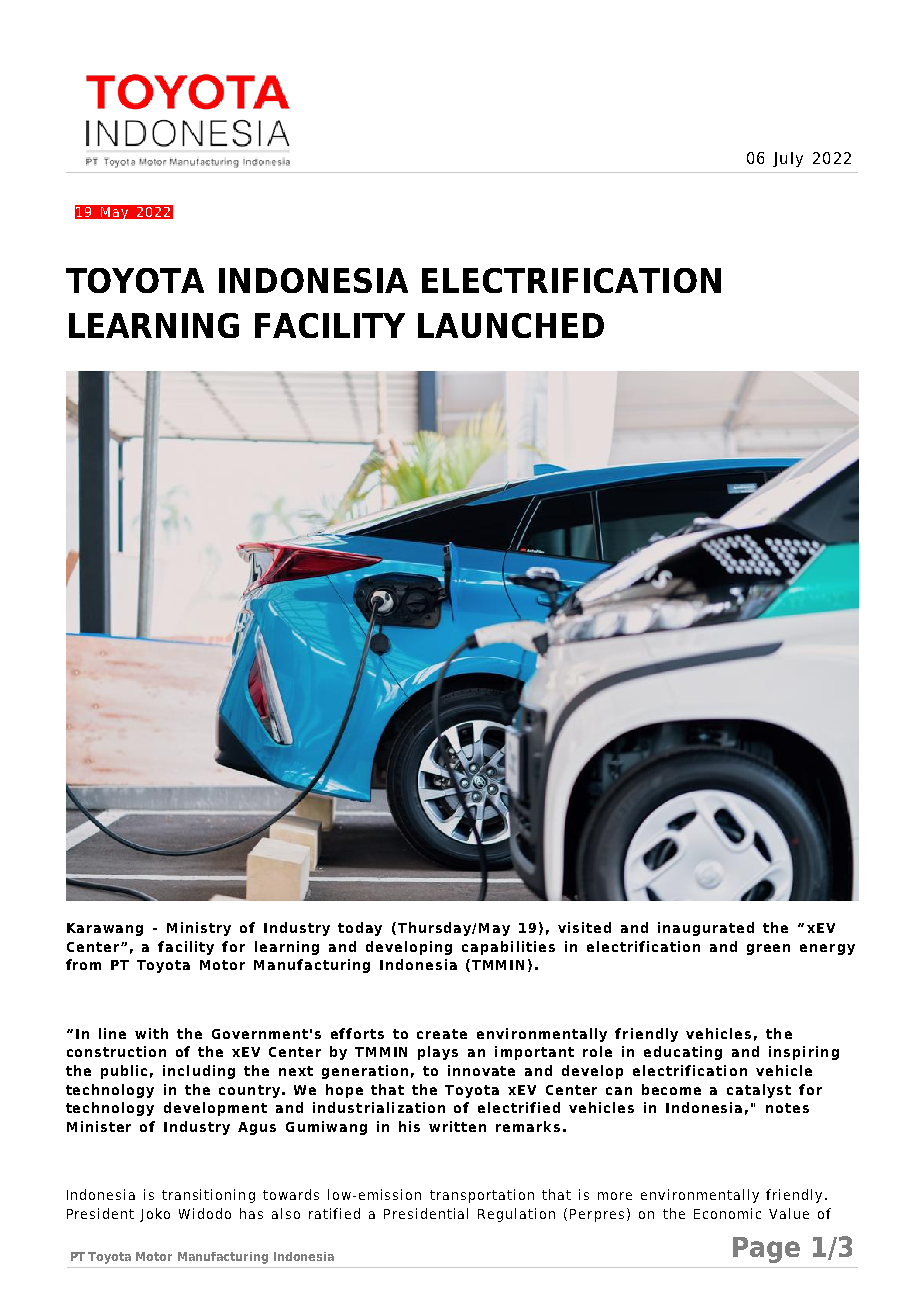 This page has width=924, height=1308. Describe the element at coordinates (511, 325) in the page. I see `LAUNCHED` at that location.
